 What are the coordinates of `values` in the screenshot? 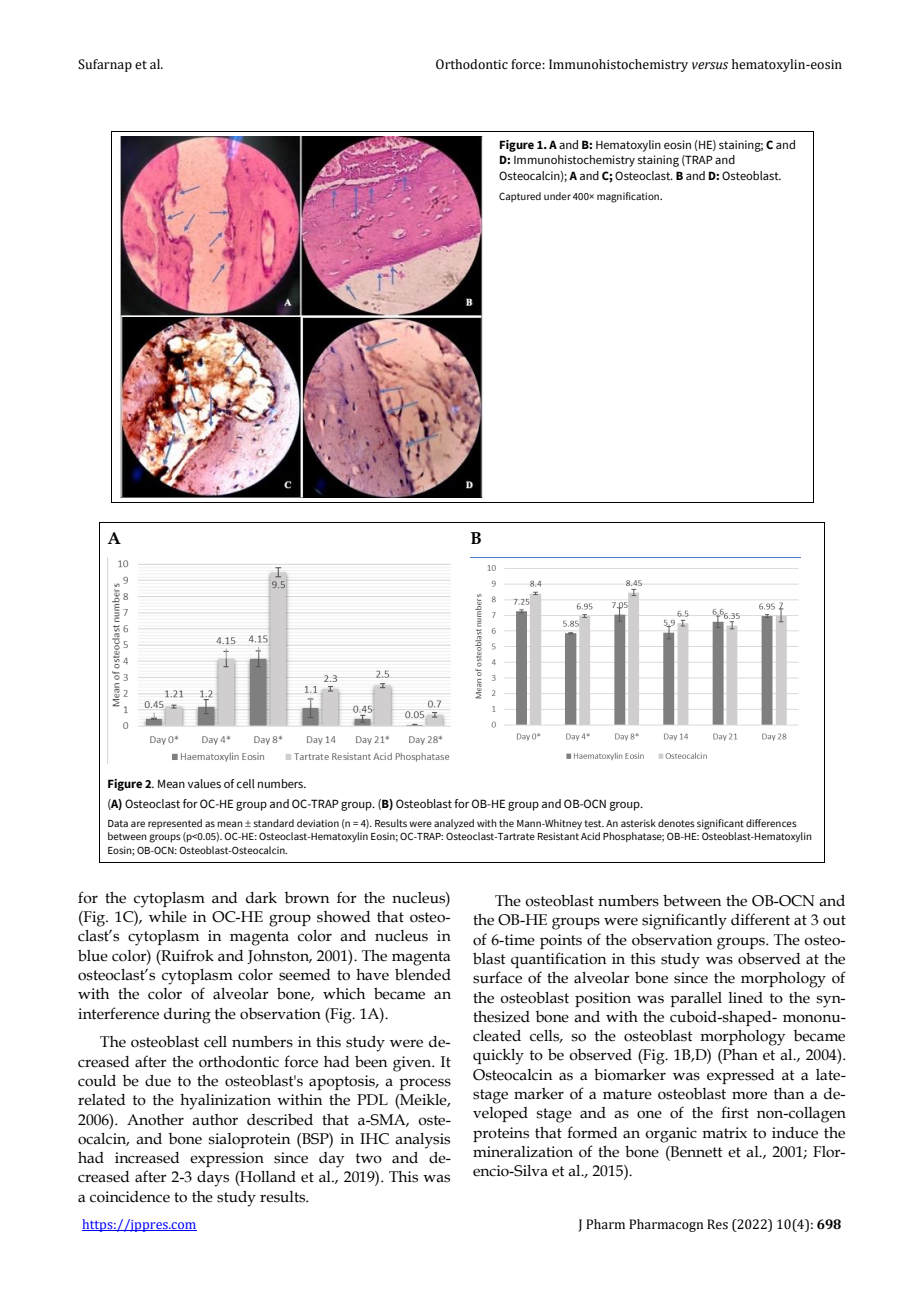 It's located at (204, 783).
